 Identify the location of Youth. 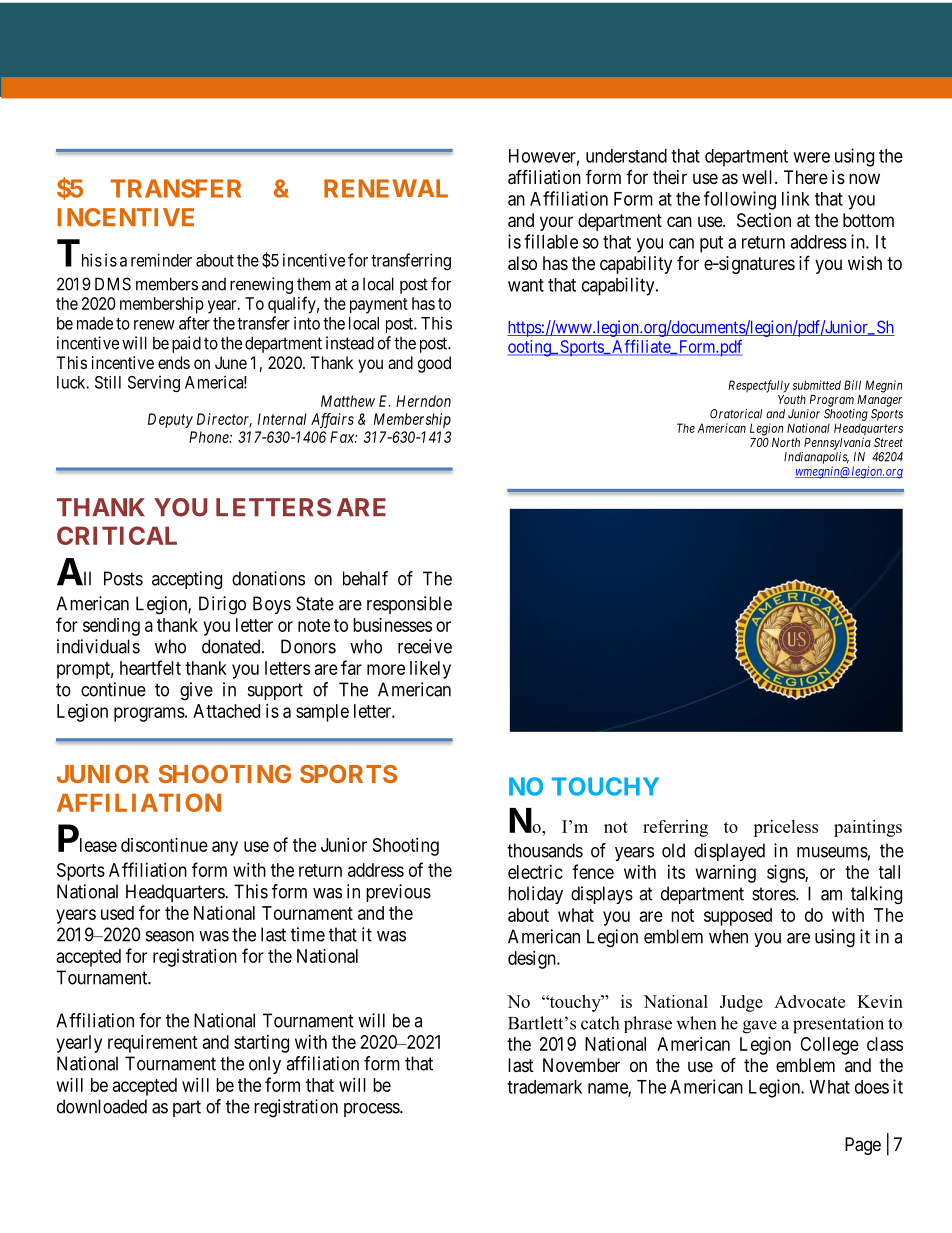
(792, 399).
